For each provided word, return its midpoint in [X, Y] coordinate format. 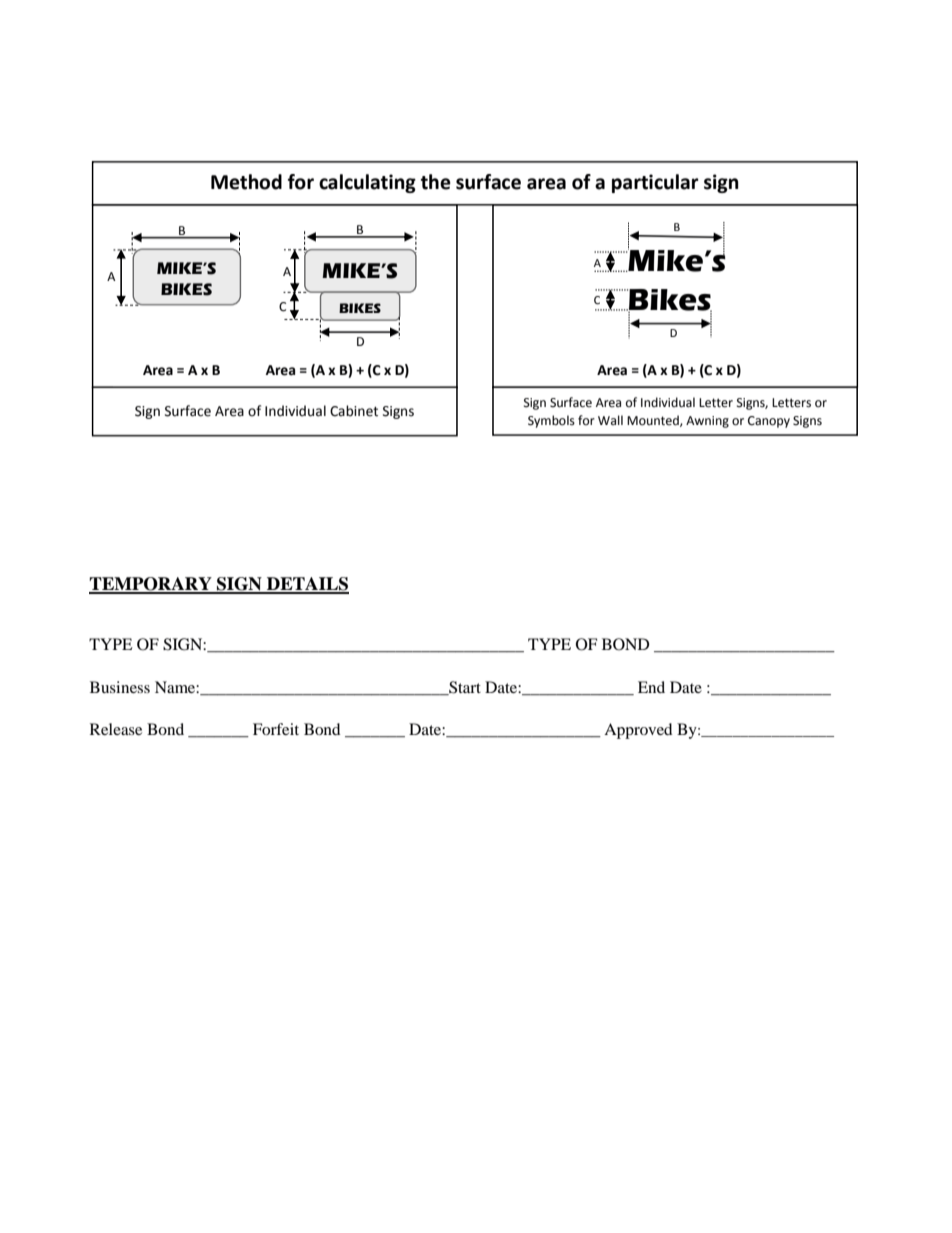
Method [246, 182]
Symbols [551, 421]
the [436, 182]
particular [655, 183]
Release [116, 729]
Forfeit [276, 729]
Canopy [769, 422]
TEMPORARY [151, 585]
